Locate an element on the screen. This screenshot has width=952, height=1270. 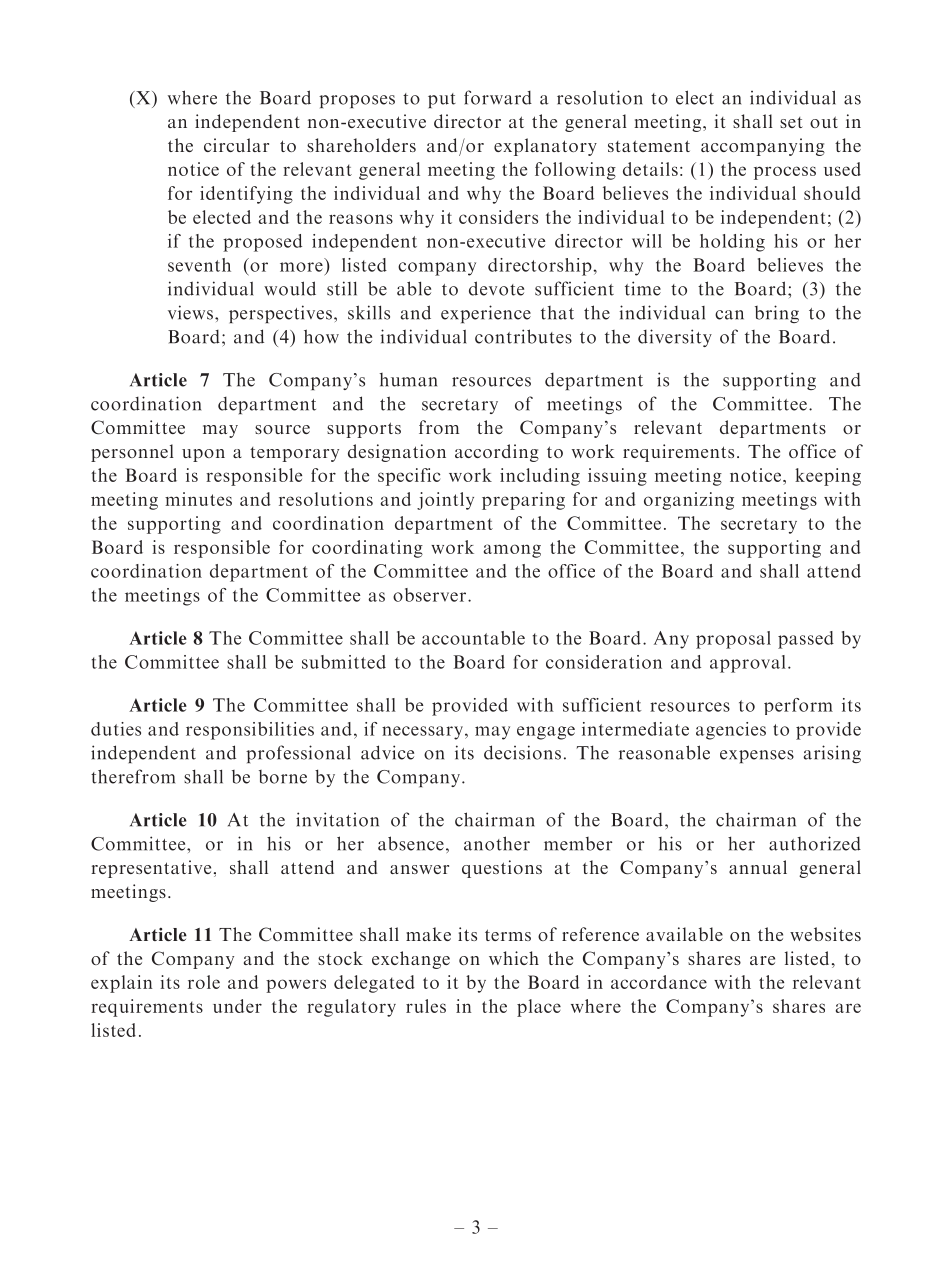
experience is located at coordinates (486, 314).
